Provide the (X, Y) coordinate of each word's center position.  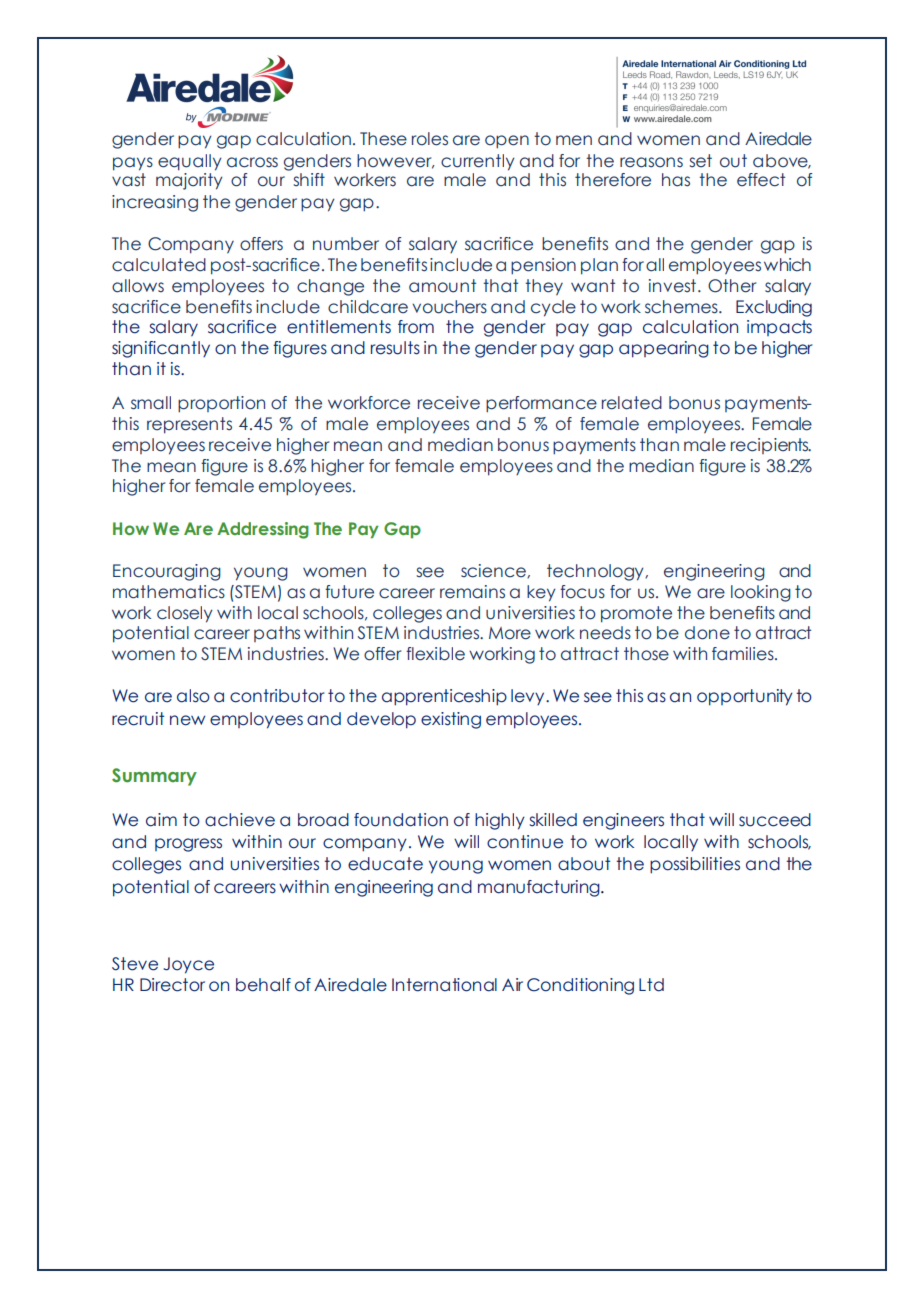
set (700, 161)
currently (478, 162)
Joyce (188, 965)
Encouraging (167, 572)
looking (761, 593)
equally (190, 162)
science (494, 571)
